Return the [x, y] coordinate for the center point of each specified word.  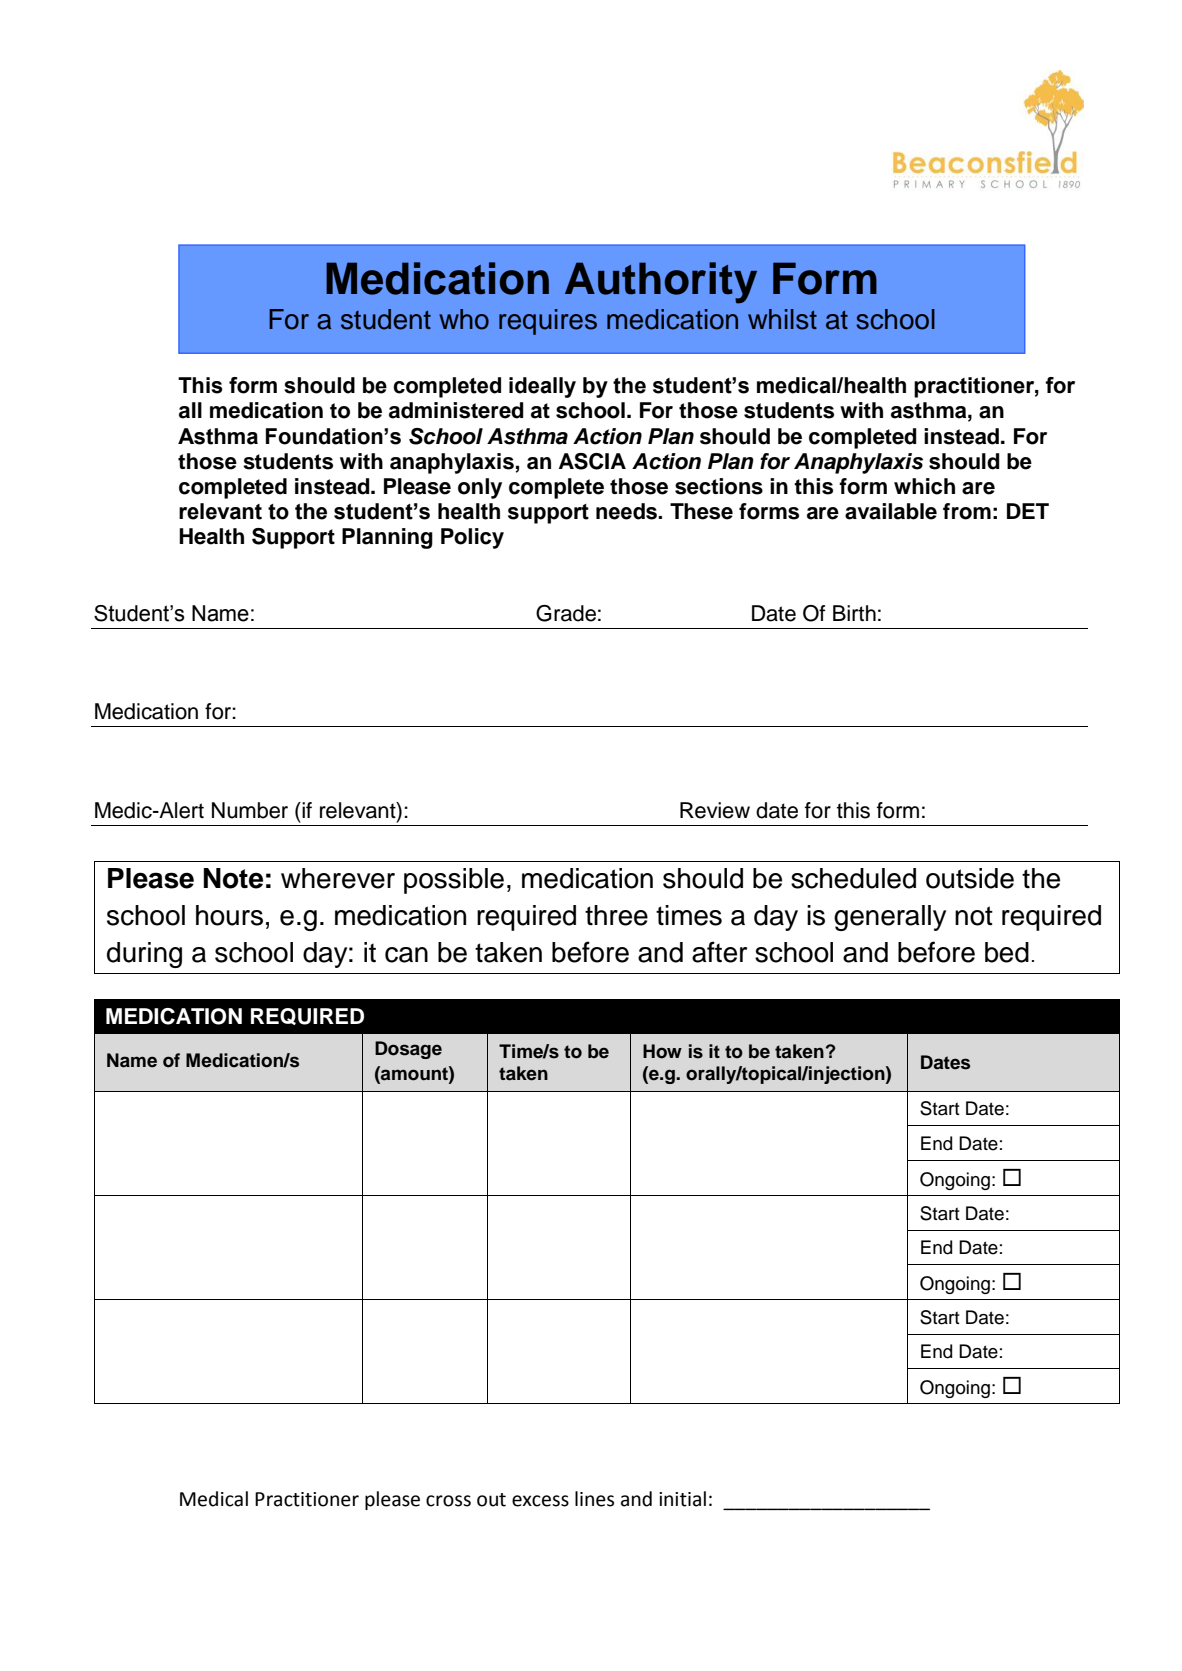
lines [594, 1499]
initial [682, 1499]
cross [448, 1501]
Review [715, 810]
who [464, 319]
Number [250, 810]
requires [548, 322]
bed [1007, 952]
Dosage [408, 1050]
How [662, 1051]
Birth [854, 613]
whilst [782, 319]
